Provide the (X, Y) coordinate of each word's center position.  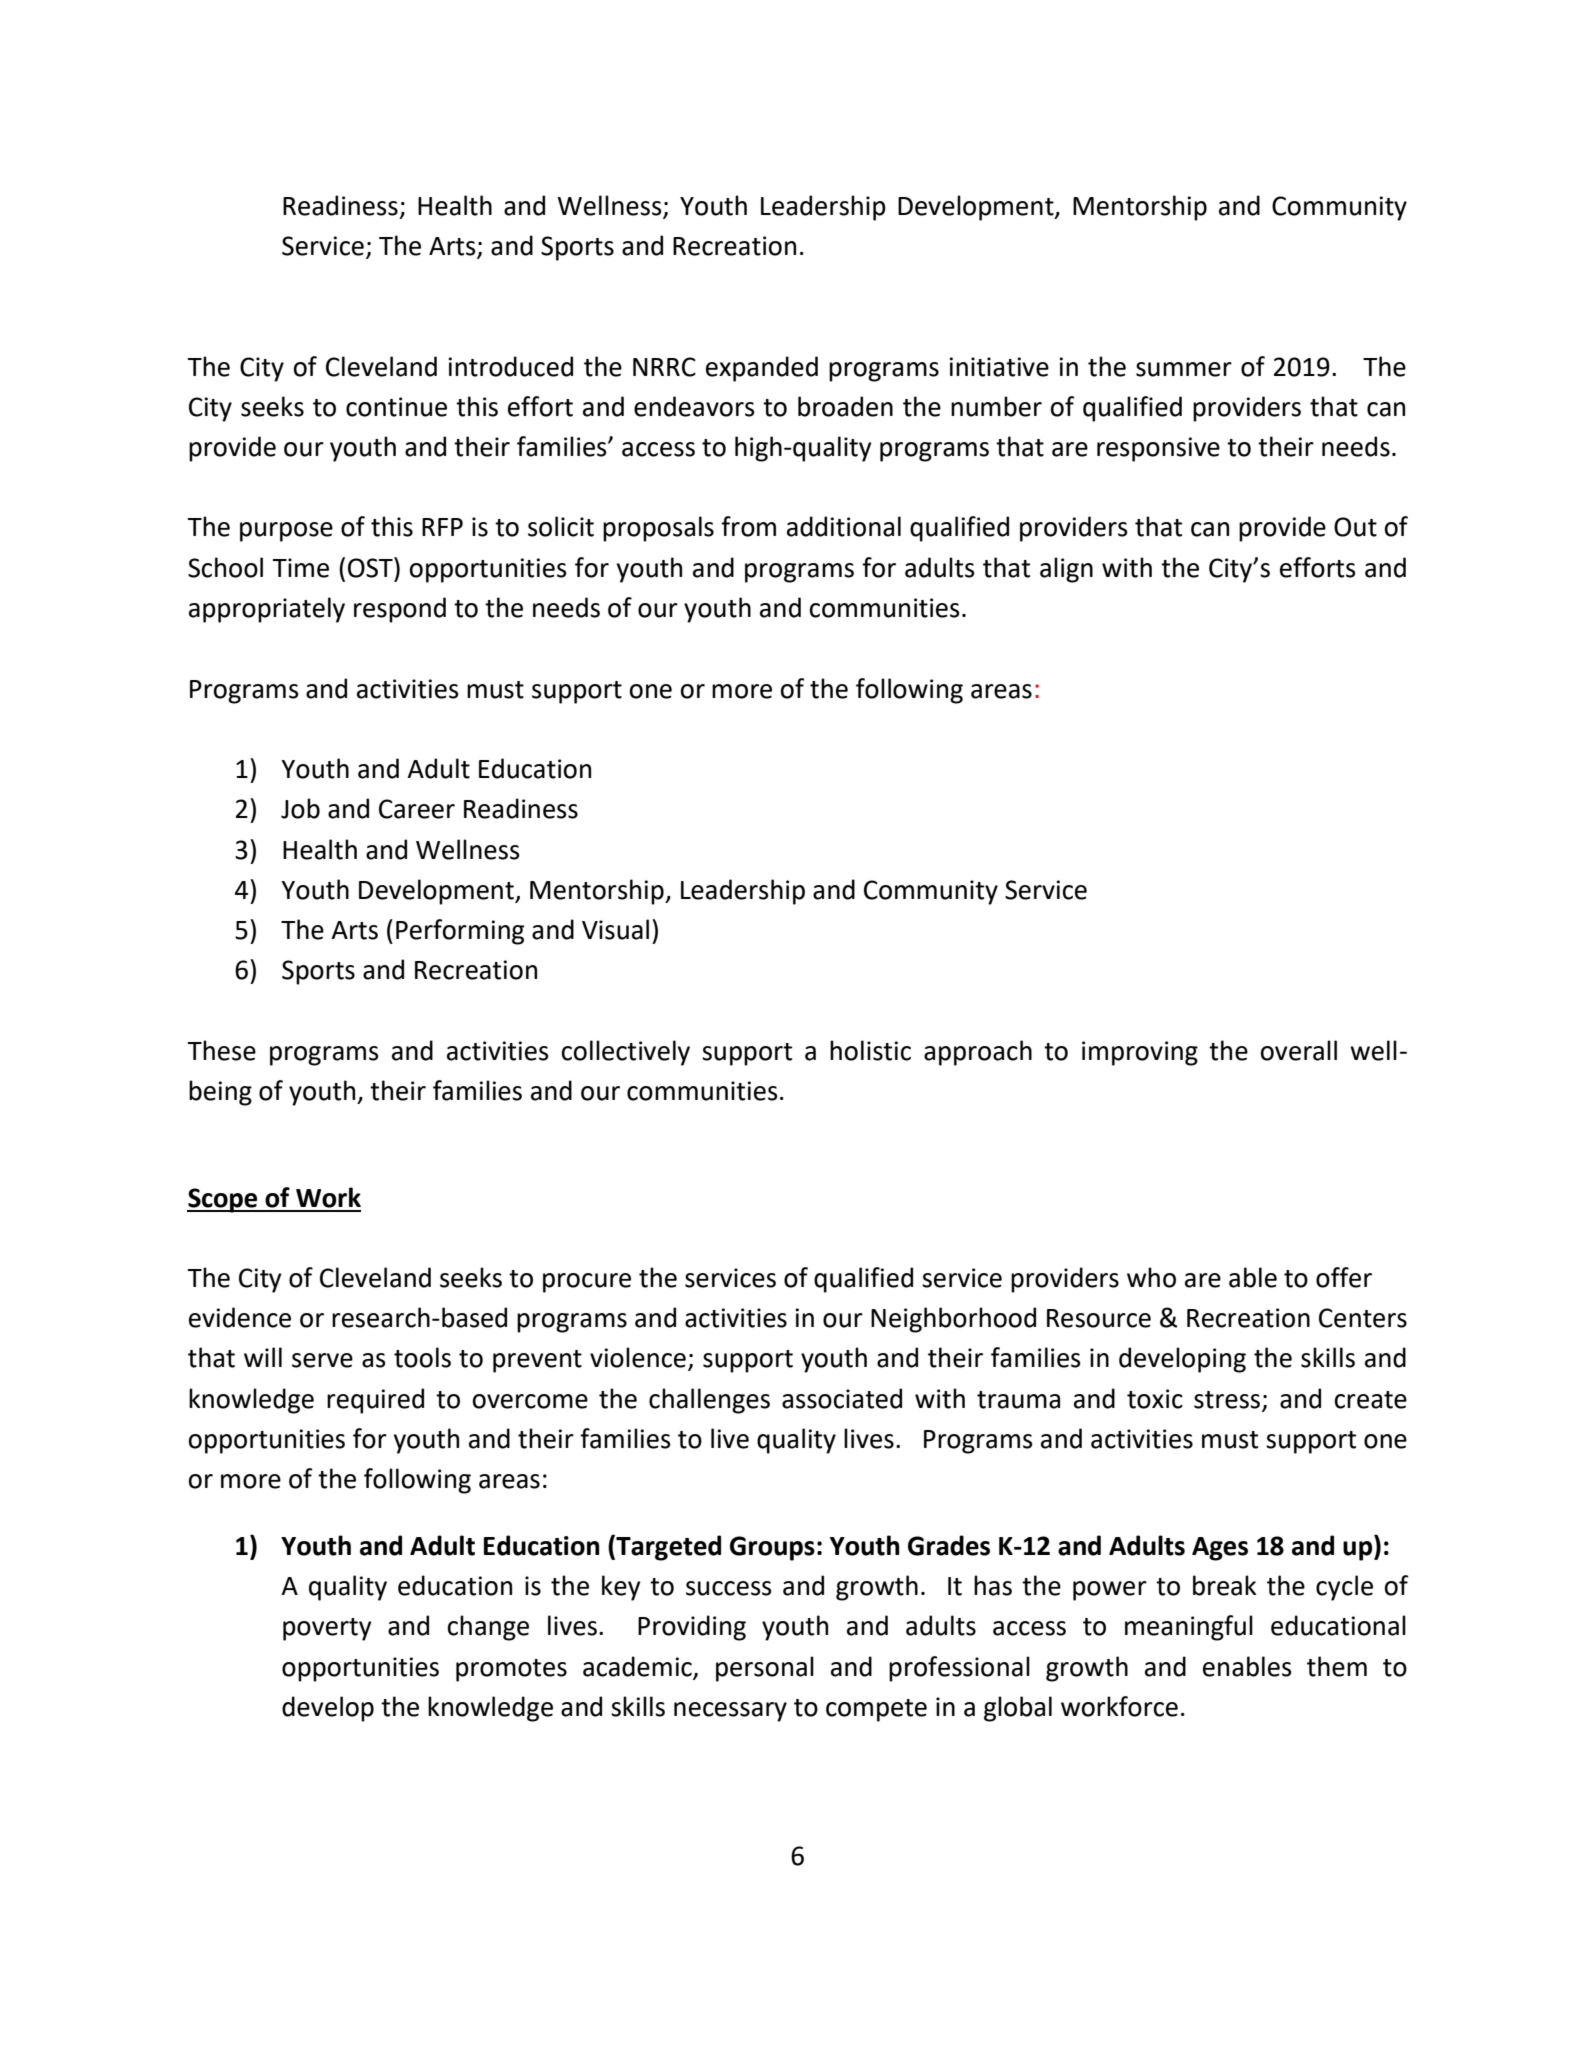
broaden (845, 406)
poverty (327, 1629)
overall (1299, 1050)
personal (765, 1669)
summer (1184, 369)
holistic (870, 1050)
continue (396, 407)
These (222, 1050)
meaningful (1189, 1628)
